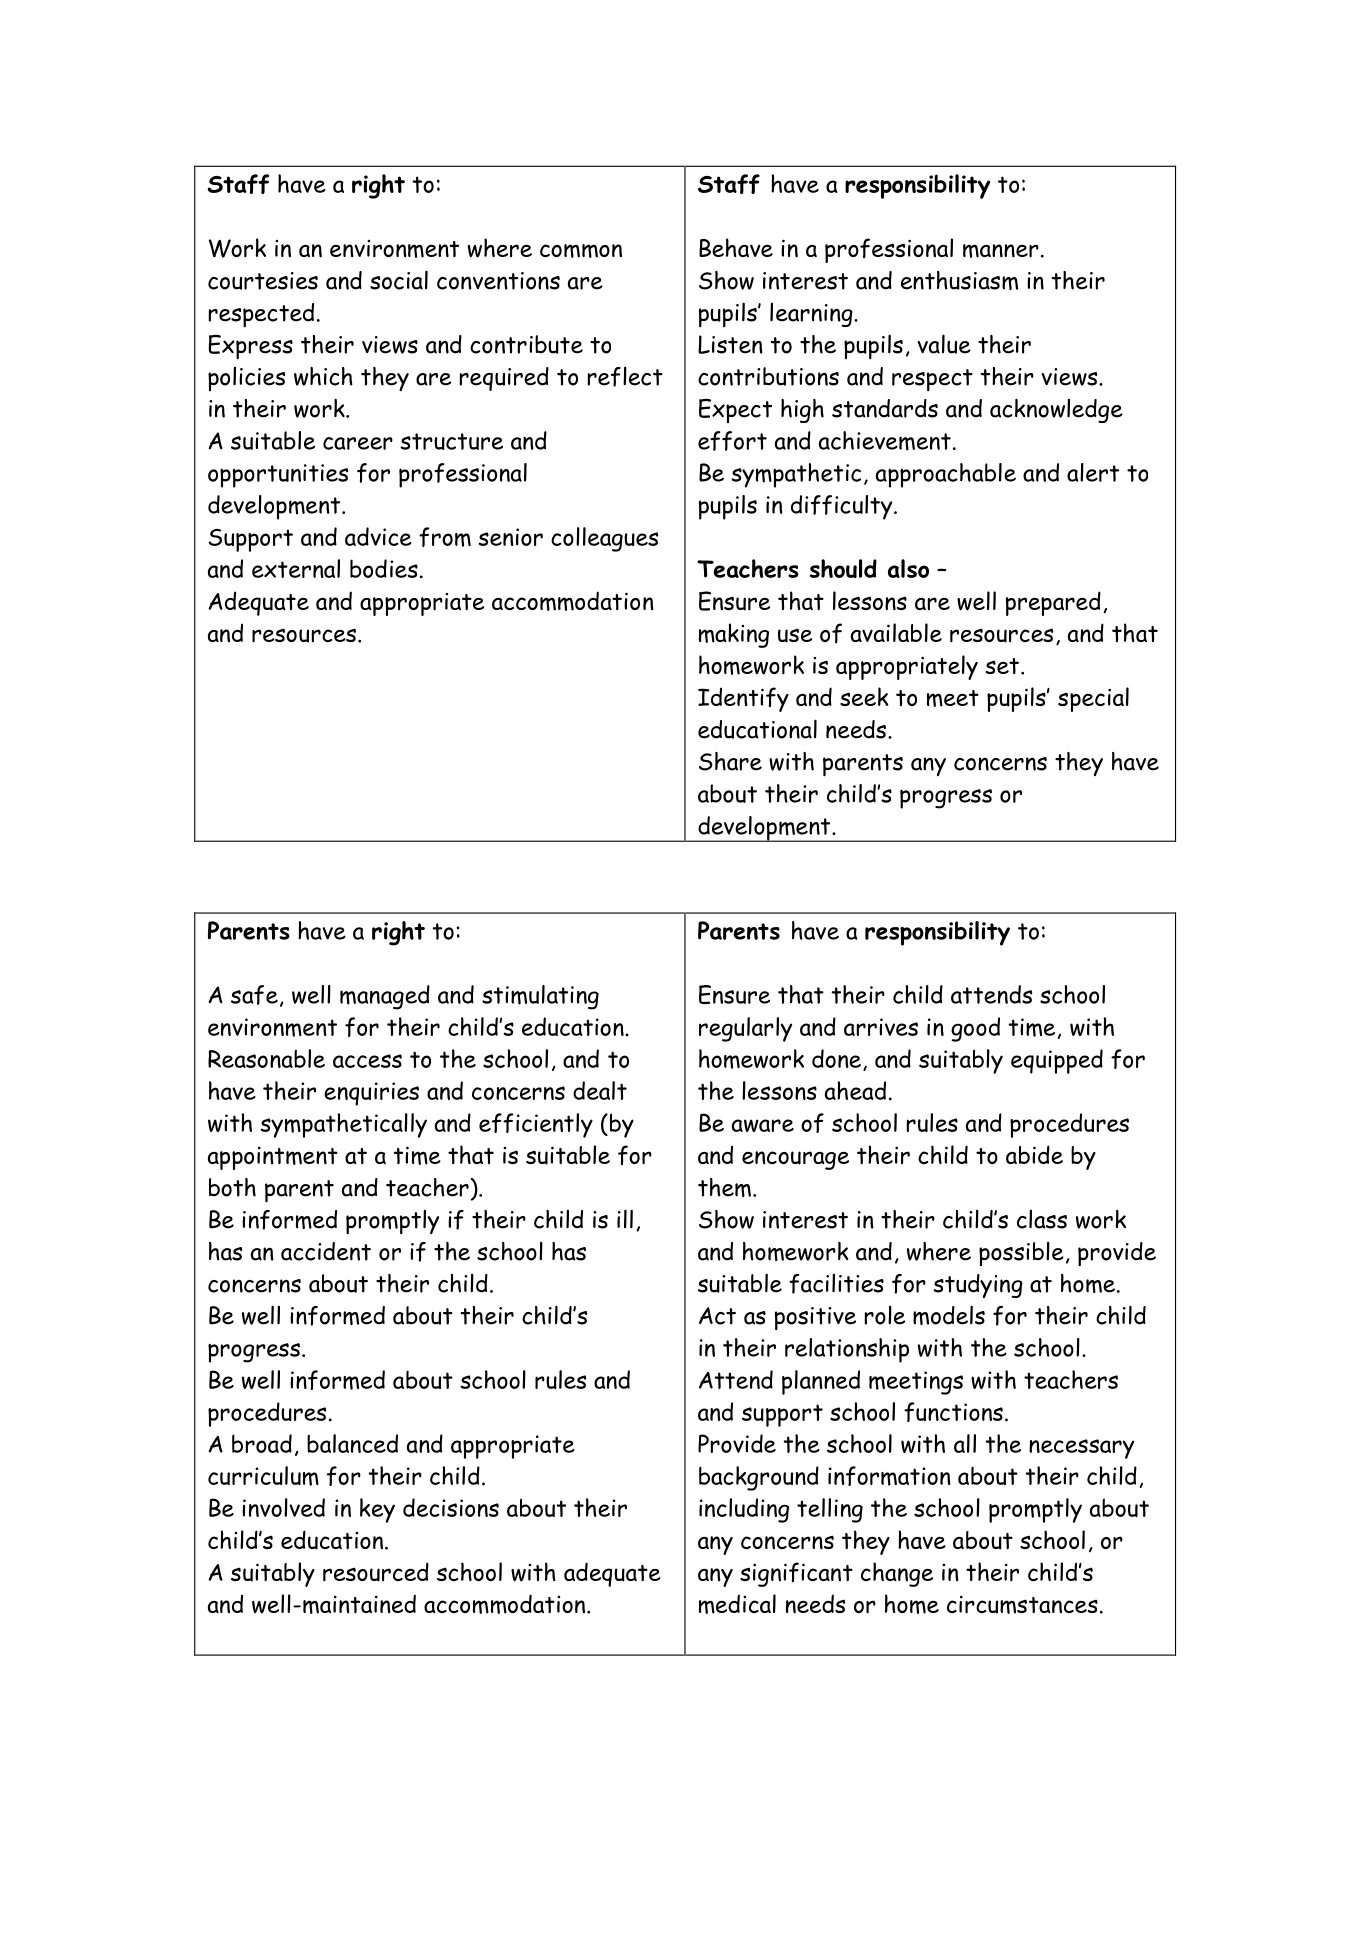 The width and height of the image is (1370, 1938). Describe the element at coordinates (959, 280) in the image. I see `enthusiasm` at that location.
